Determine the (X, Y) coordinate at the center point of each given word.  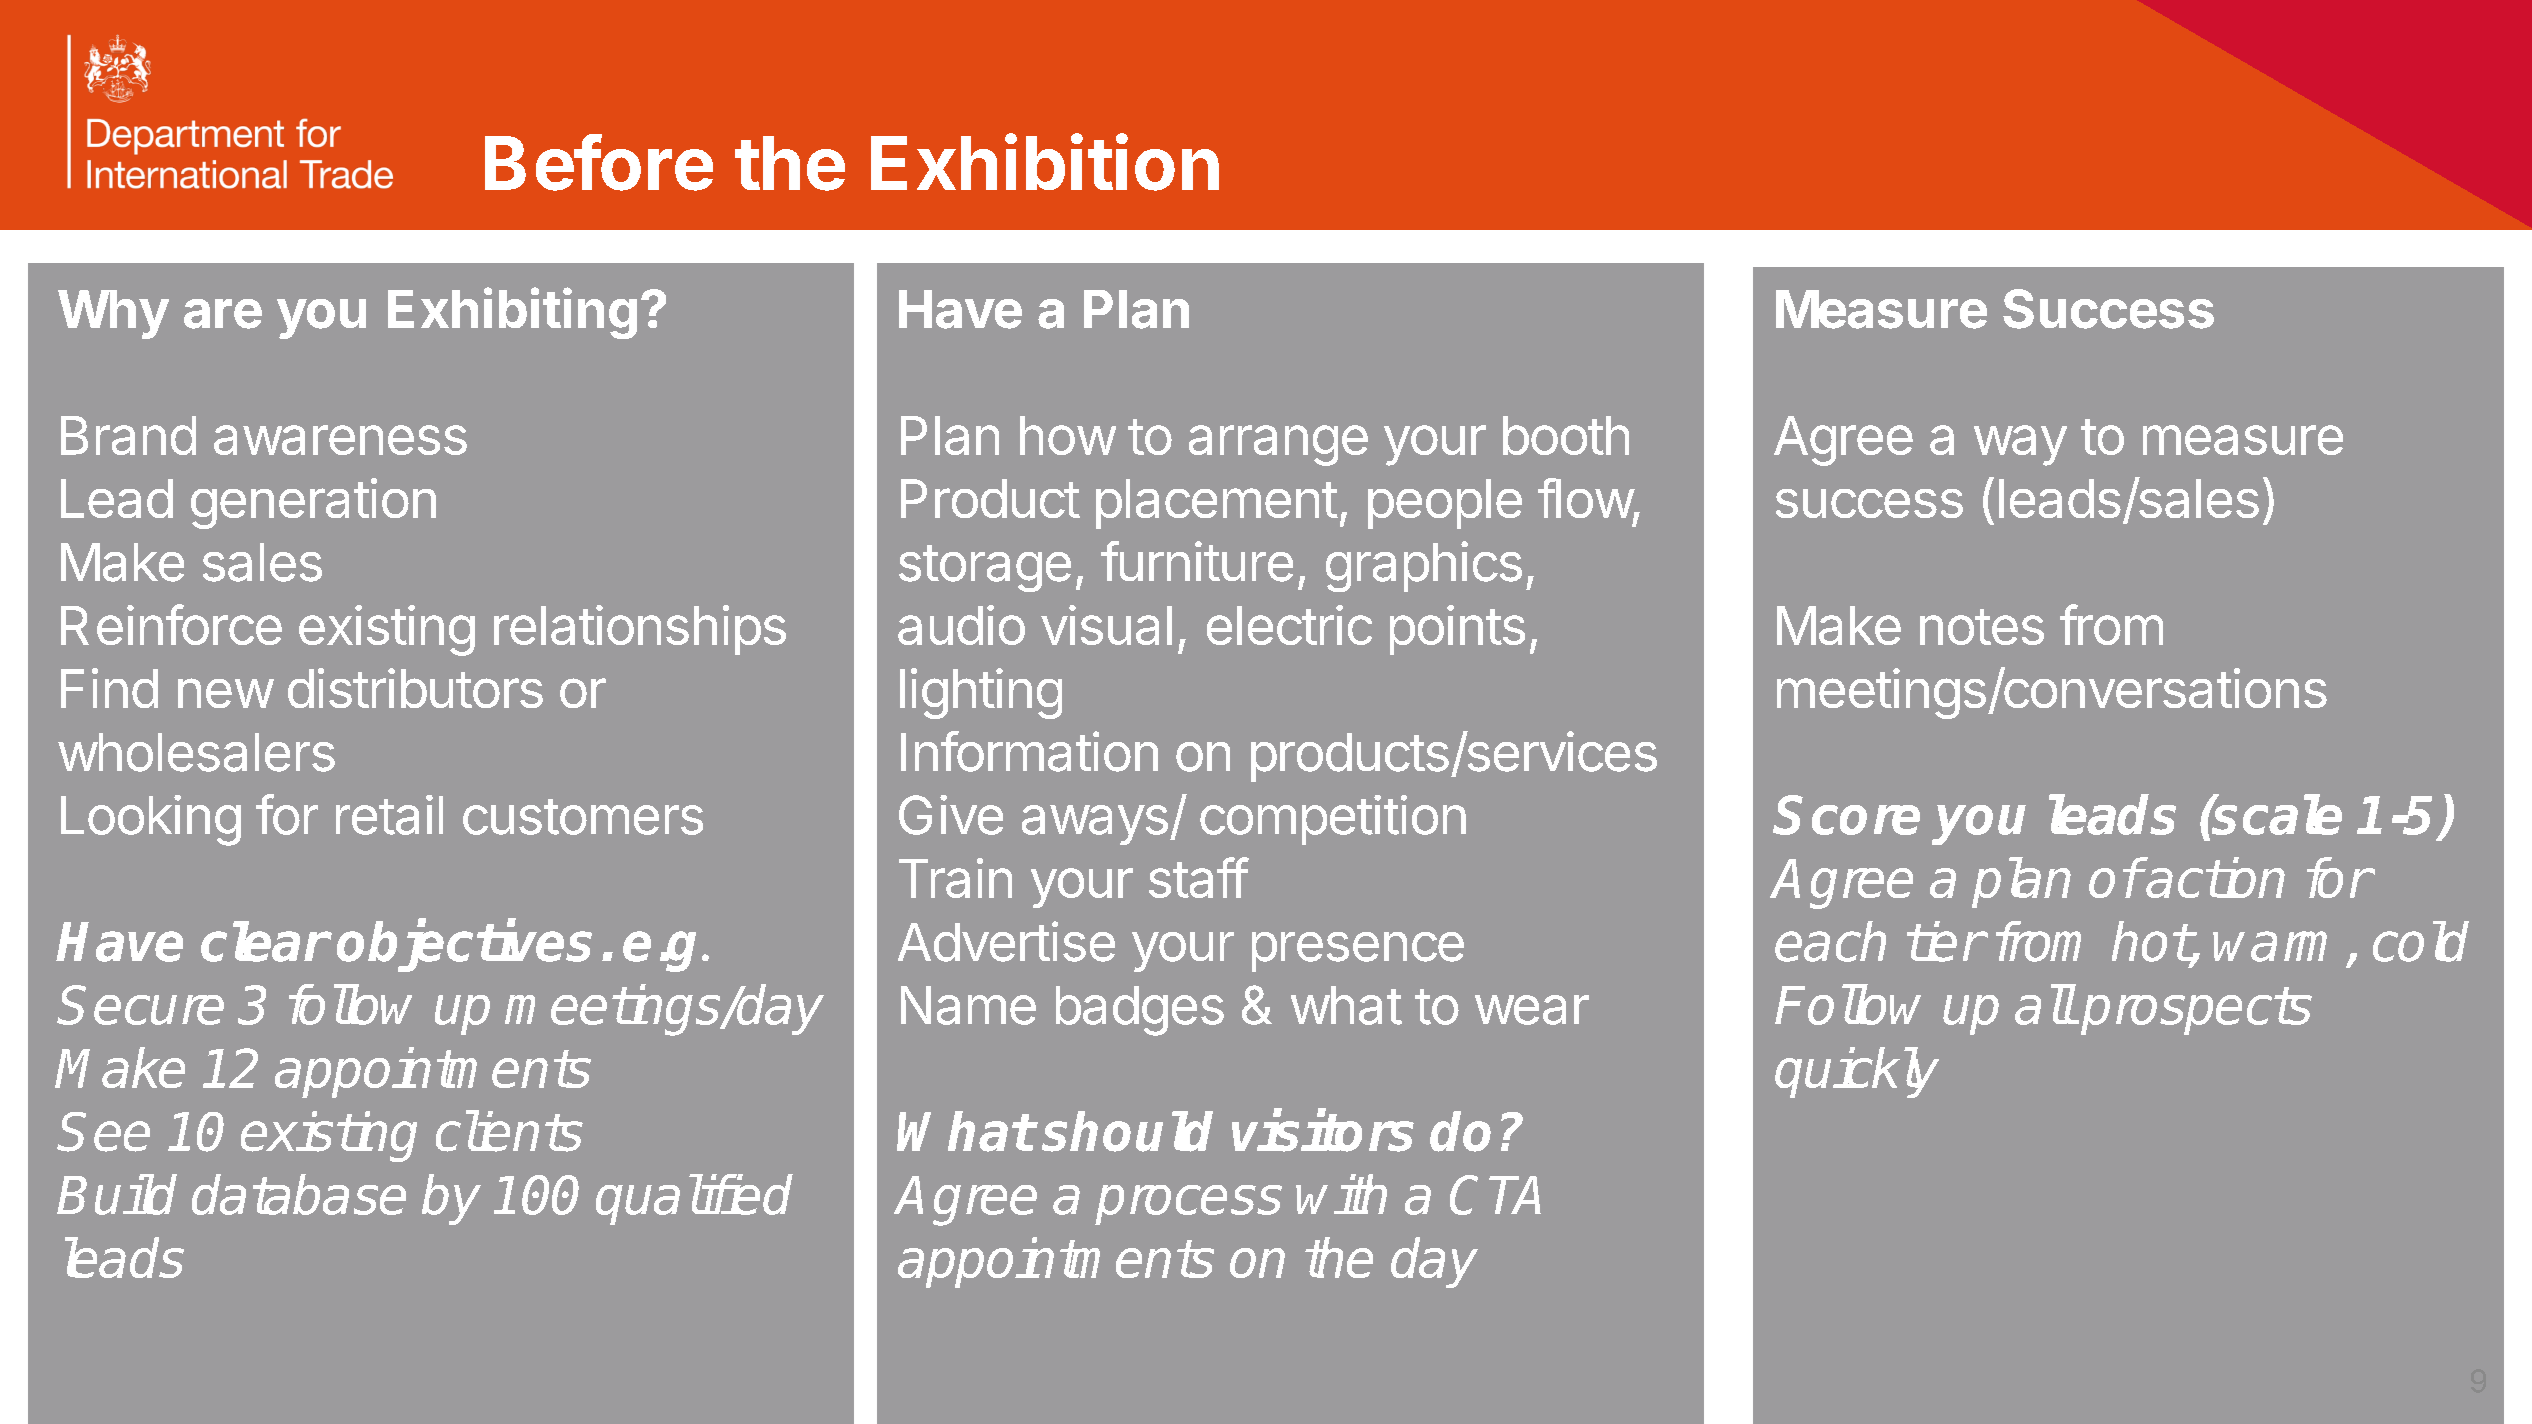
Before (599, 162)
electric (1289, 625)
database (299, 1194)
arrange (1278, 445)
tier (1945, 941)
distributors (415, 688)
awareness (340, 440)
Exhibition (1045, 162)
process (1188, 1205)
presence (1358, 952)
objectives (464, 946)
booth (1566, 435)
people (1445, 504)
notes (1982, 627)
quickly (1857, 1072)
